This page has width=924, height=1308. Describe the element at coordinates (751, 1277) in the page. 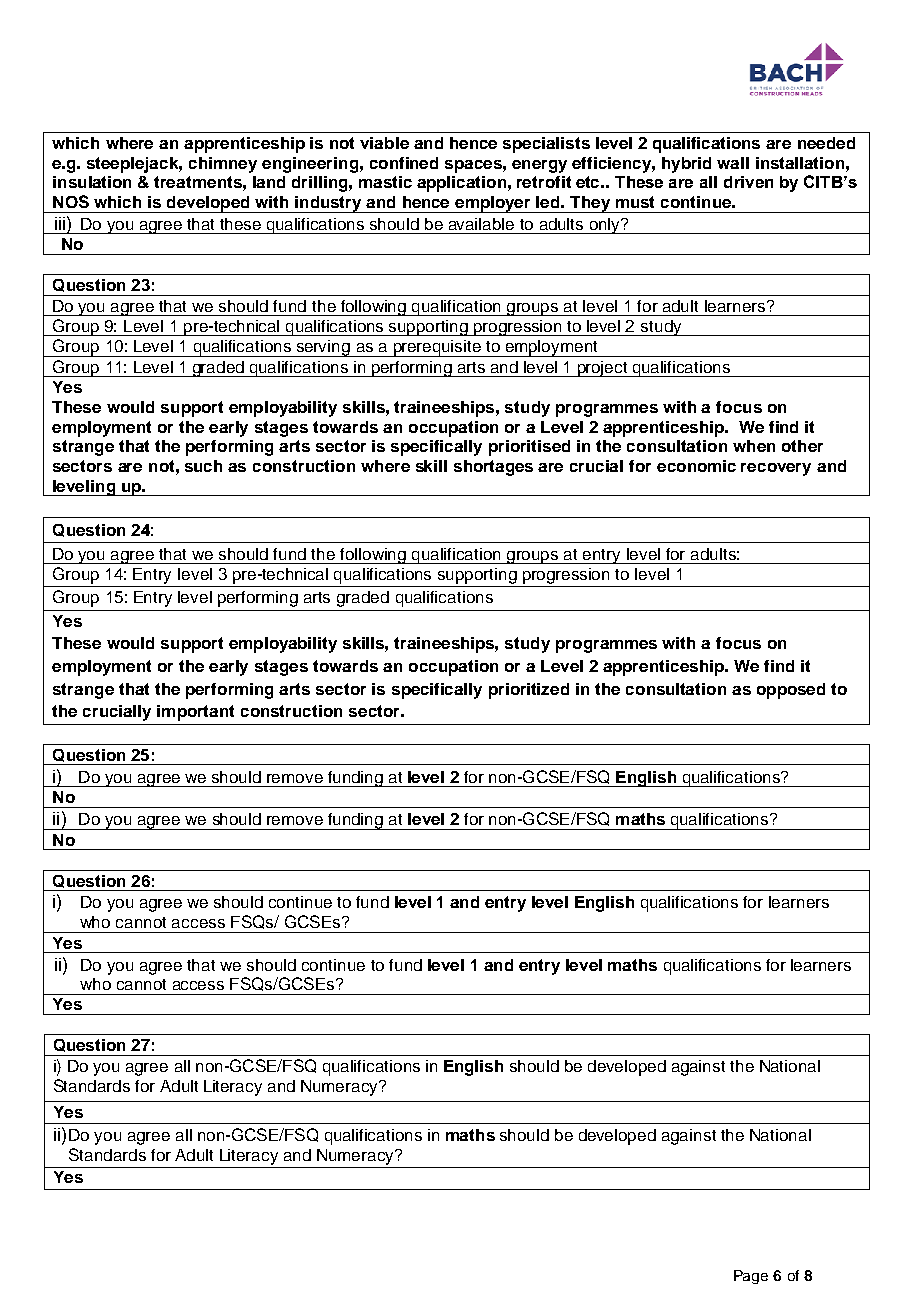

I see `Page` at that location.
